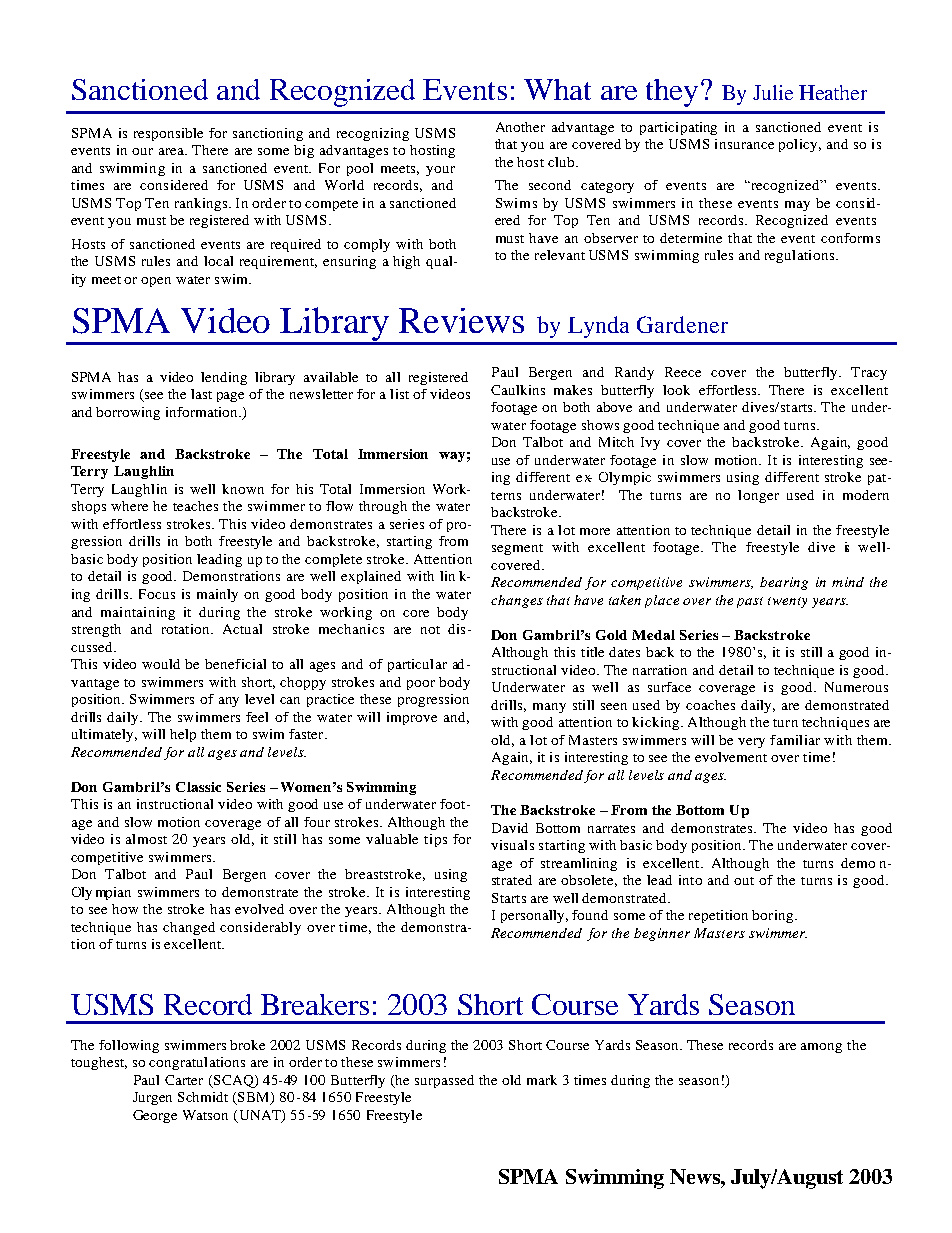 The width and height of the page is (952, 1233). Describe the element at coordinates (184, 1080) in the page. I see `Carter` at that location.
